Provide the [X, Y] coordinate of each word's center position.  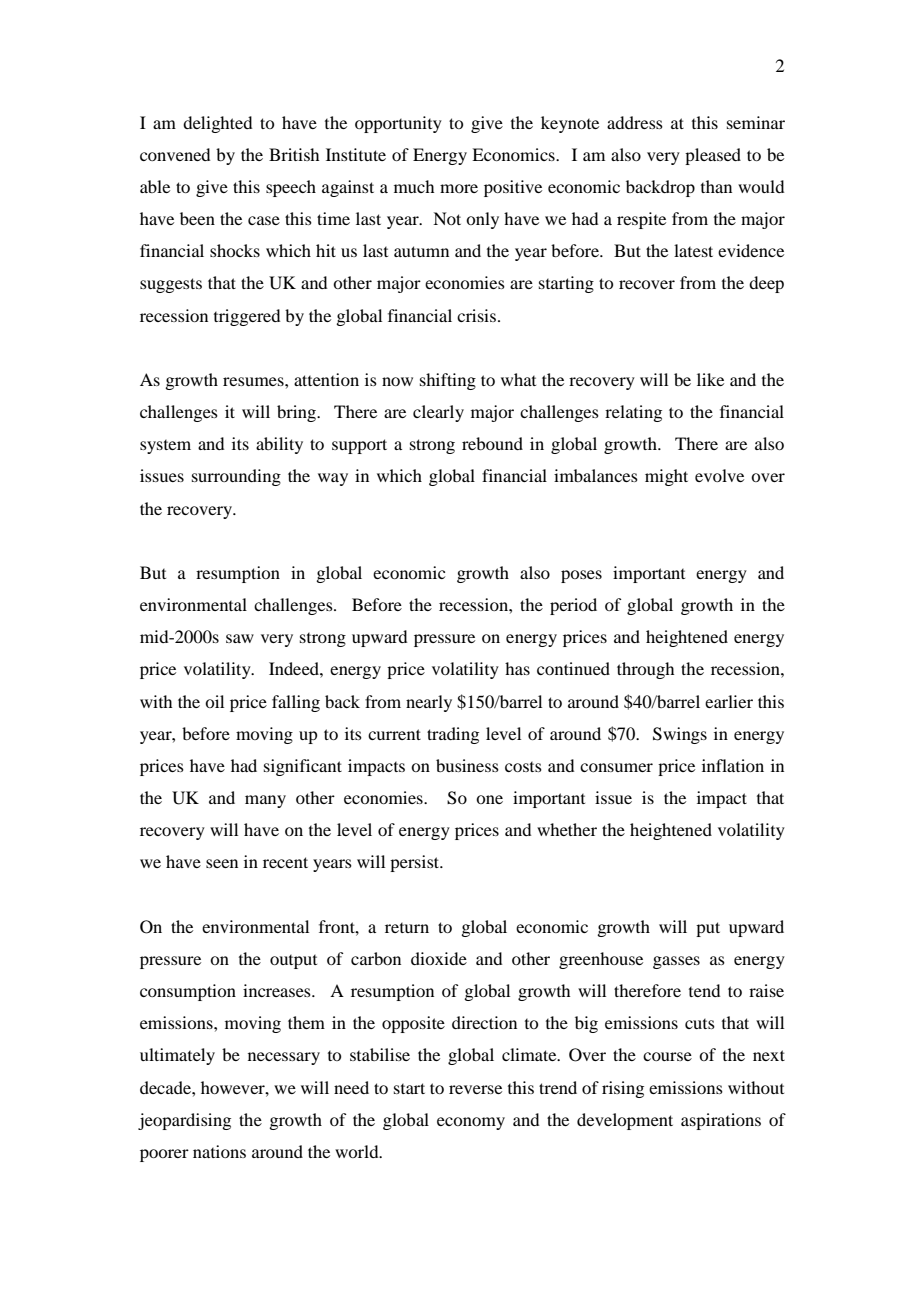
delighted [217, 124]
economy [471, 1123]
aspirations [721, 1121]
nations [219, 1151]
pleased [713, 156]
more [459, 188]
